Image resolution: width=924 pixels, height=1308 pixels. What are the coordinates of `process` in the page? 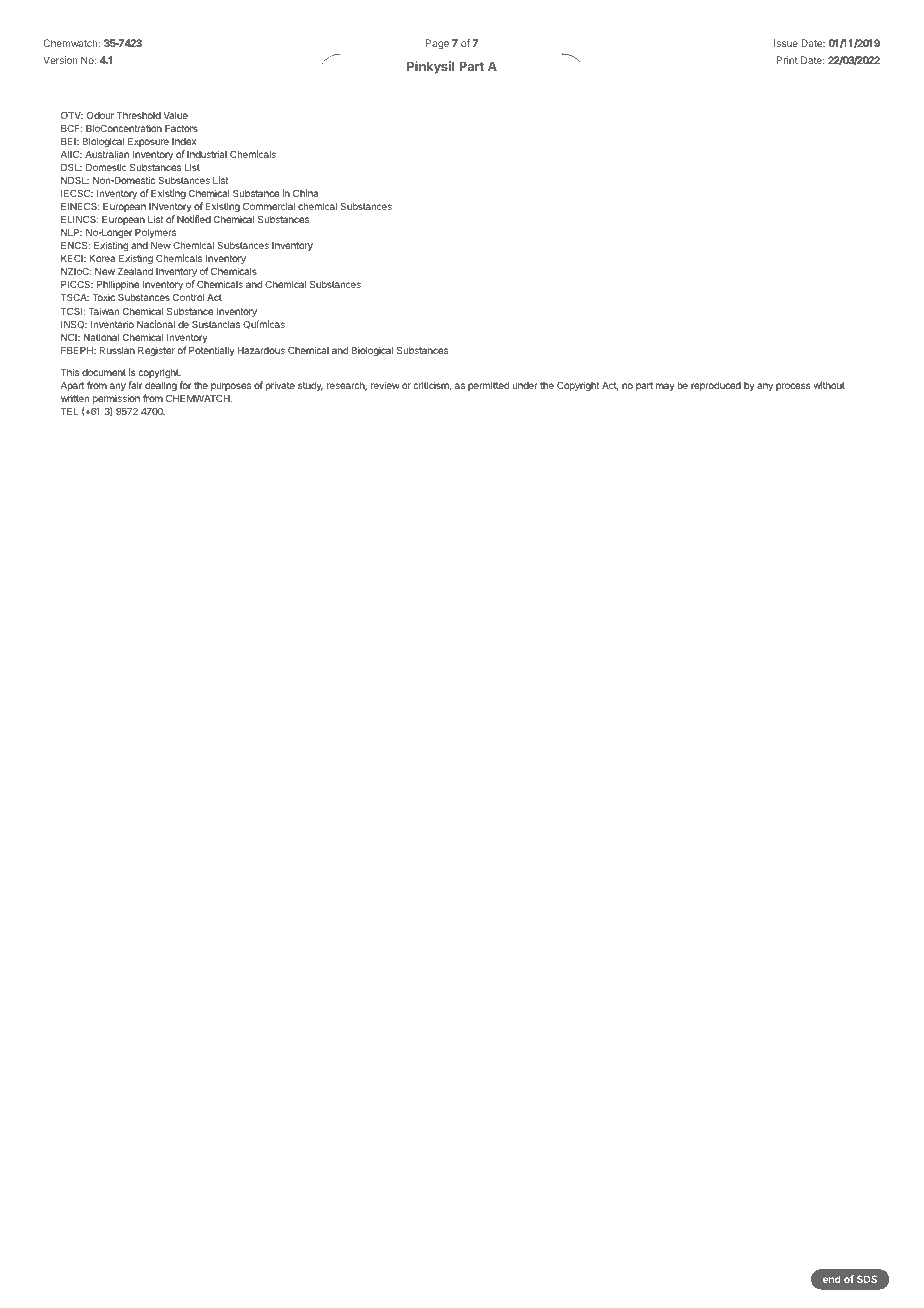 It's located at (793, 387).
